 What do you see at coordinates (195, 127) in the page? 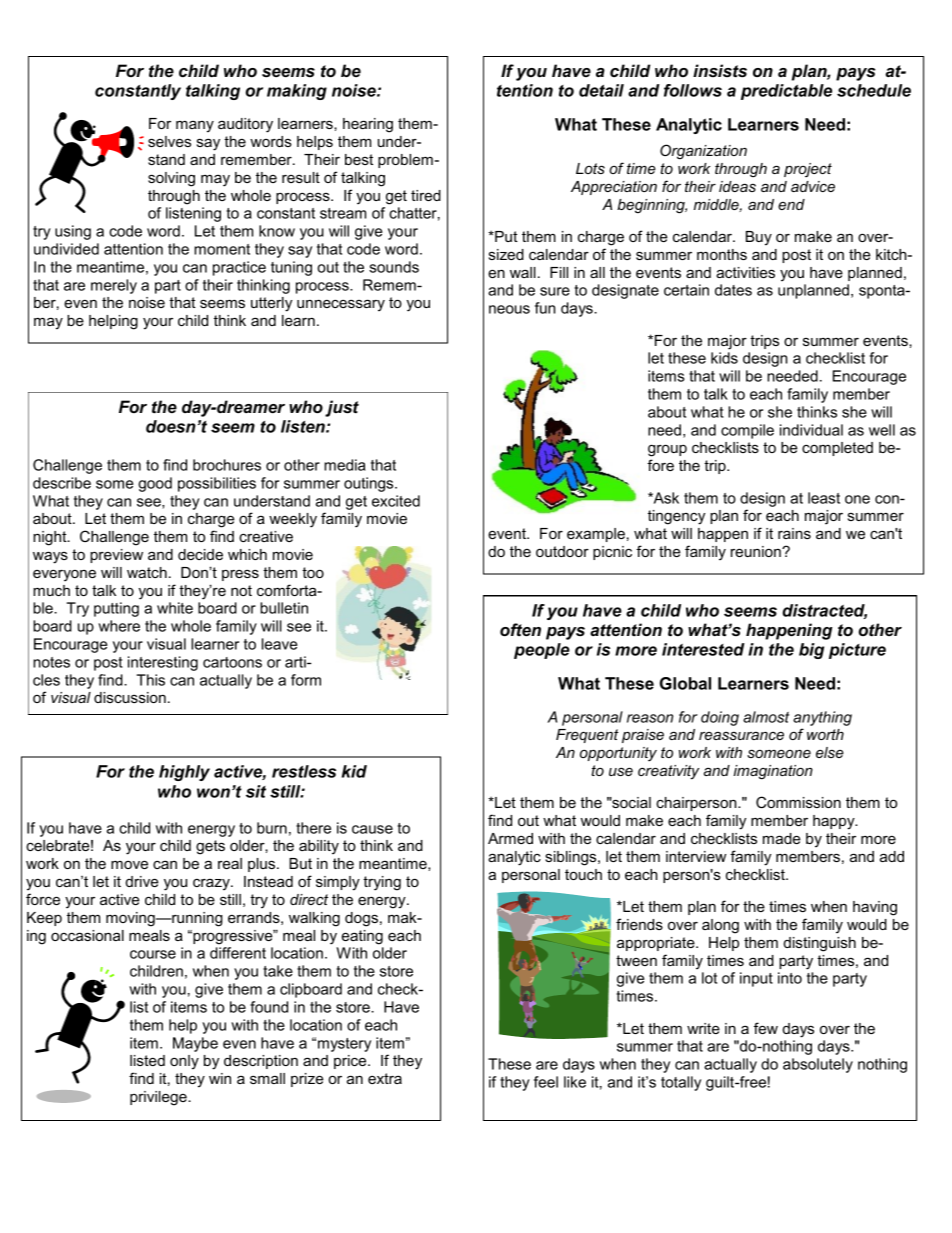
I see `many` at bounding box center [195, 127].
